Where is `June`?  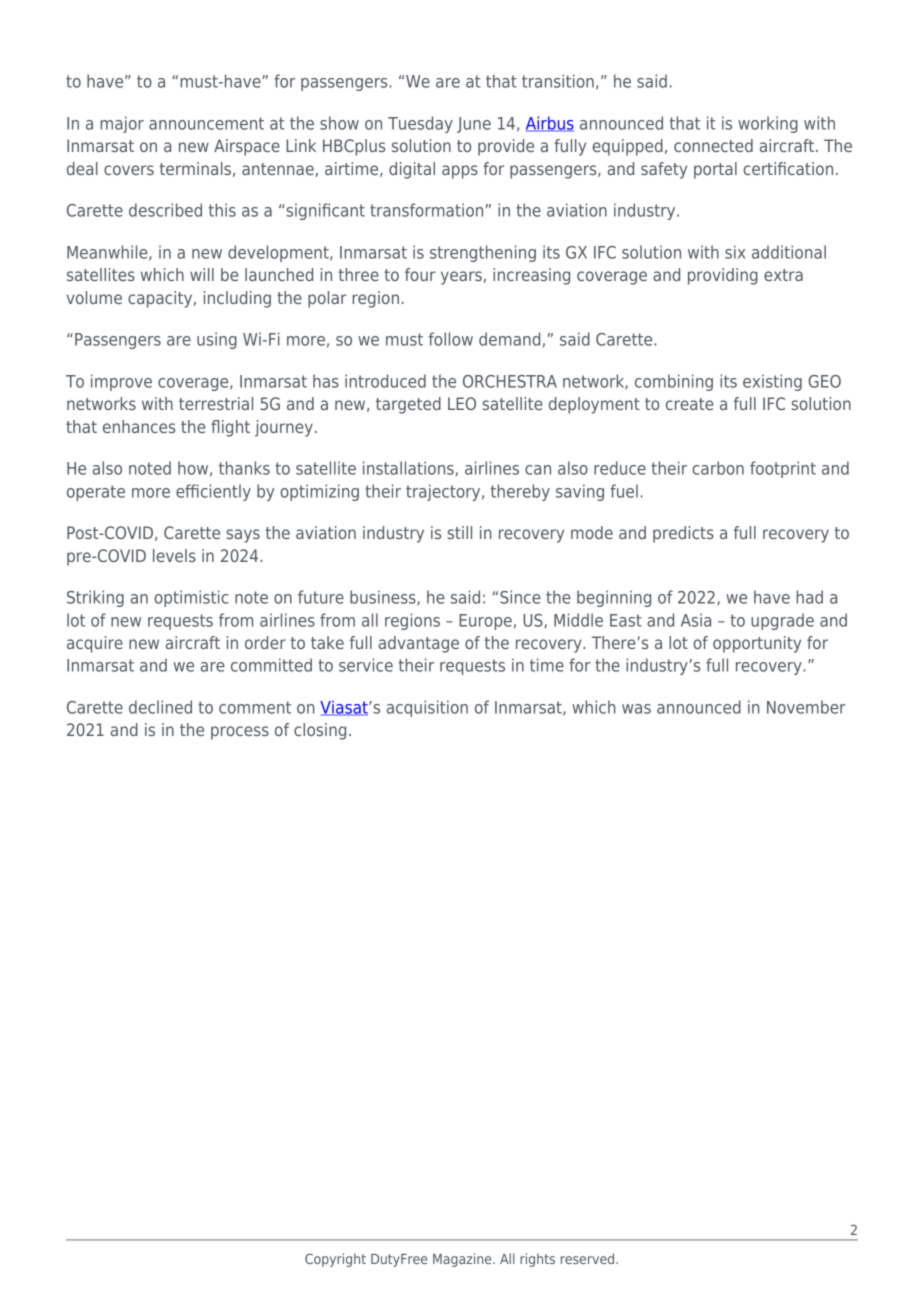 June is located at coordinates (474, 125).
